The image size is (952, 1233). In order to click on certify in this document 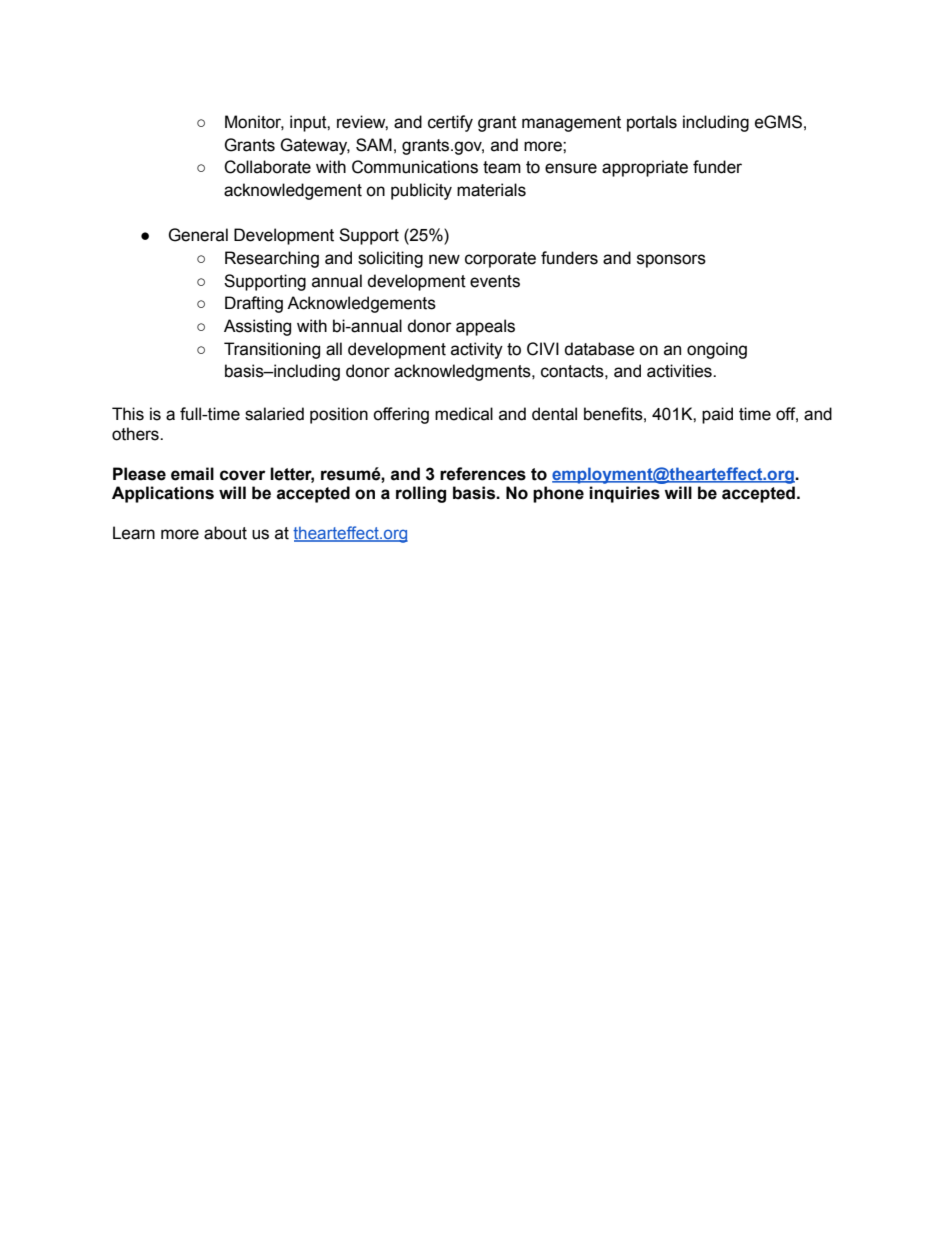, I will do `click(450, 123)`.
